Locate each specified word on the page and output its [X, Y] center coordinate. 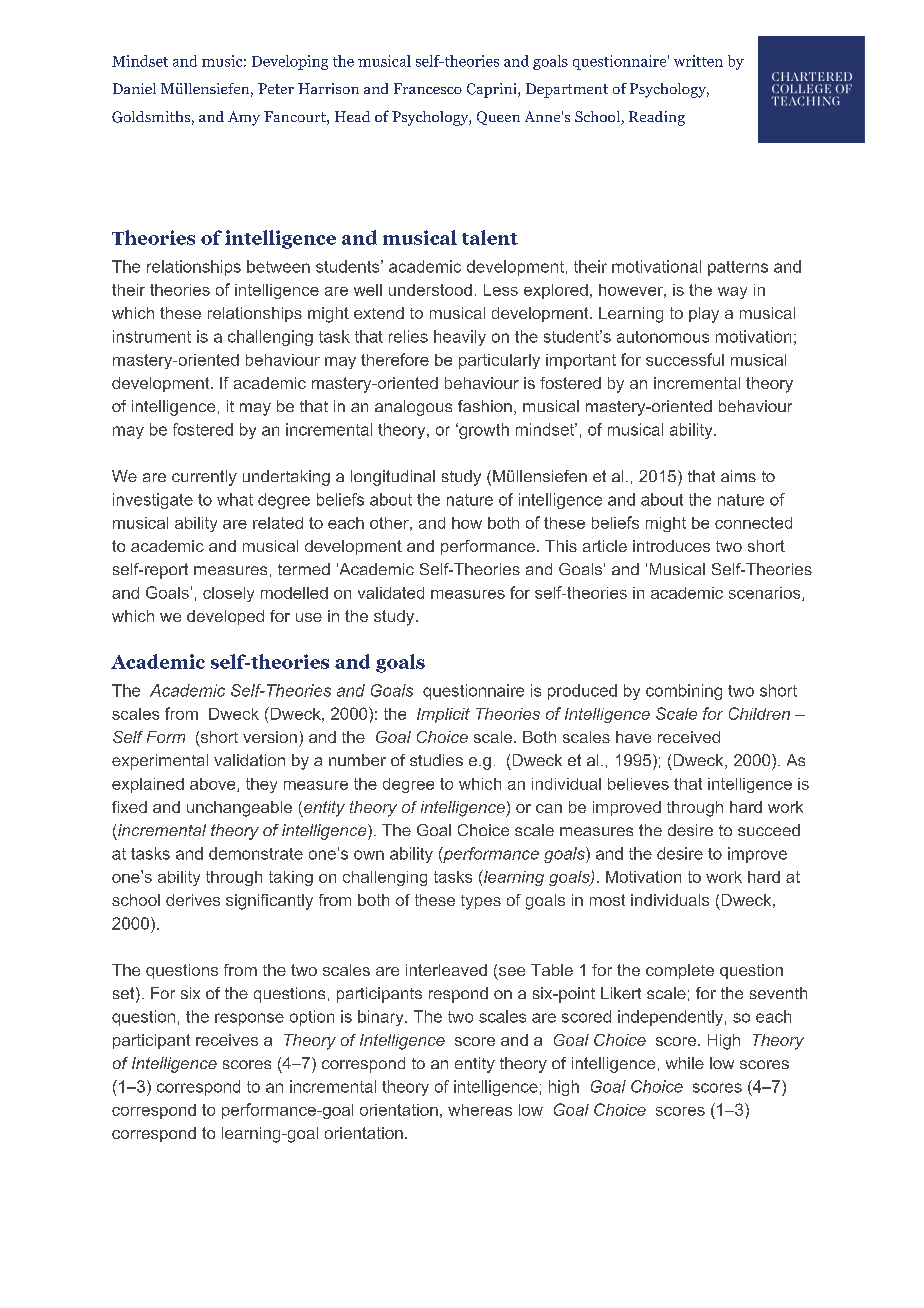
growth [483, 431]
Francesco [428, 88]
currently [204, 478]
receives [227, 1040]
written [698, 61]
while [685, 1063]
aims [738, 476]
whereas [480, 1110]
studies [436, 760]
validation [249, 760]
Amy [244, 118]
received [689, 737]
